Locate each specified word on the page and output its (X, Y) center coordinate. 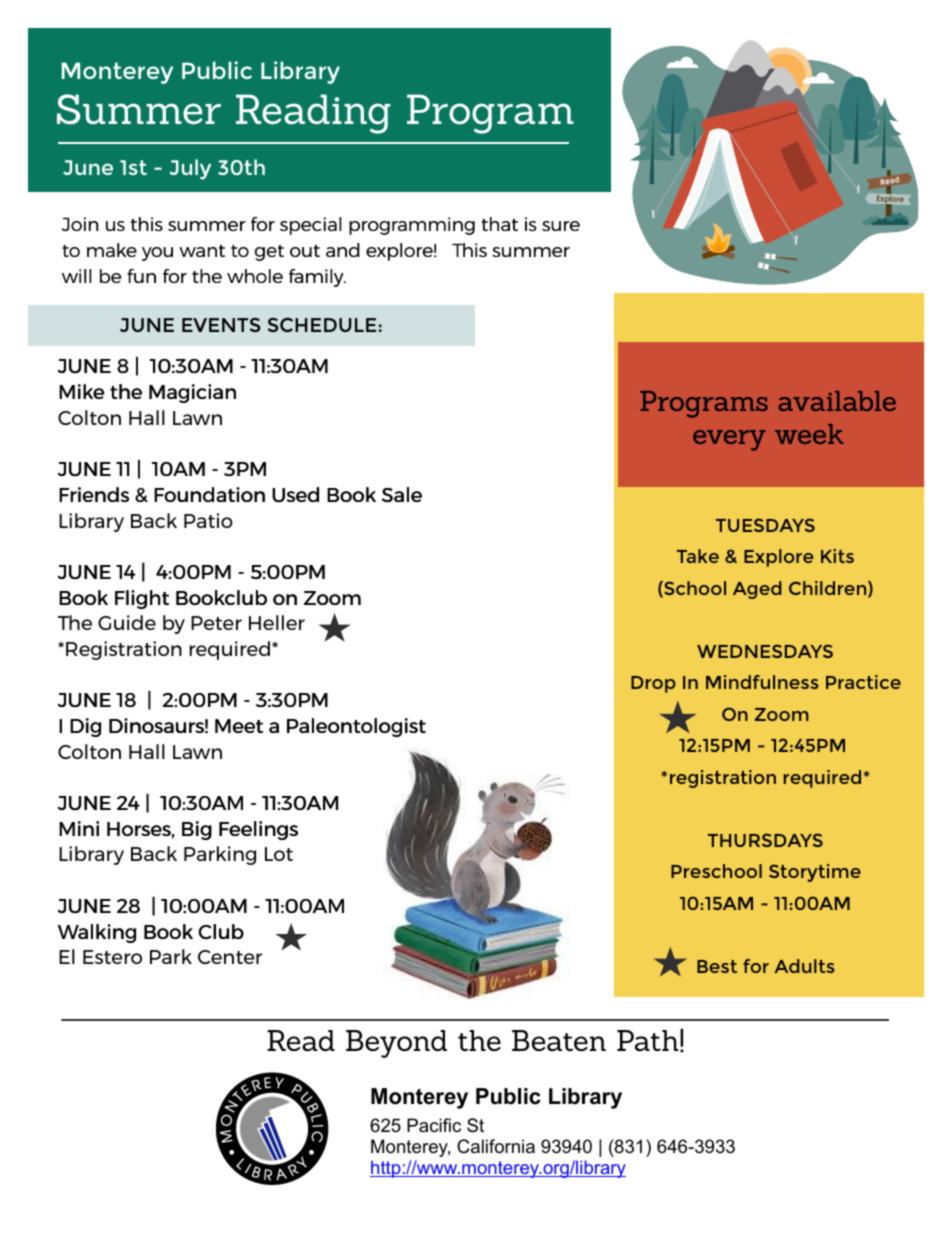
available (837, 401)
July (190, 169)
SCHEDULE (322, 325)
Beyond (396, 1044)
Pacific (434, 1125)
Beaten (559, 1041)
